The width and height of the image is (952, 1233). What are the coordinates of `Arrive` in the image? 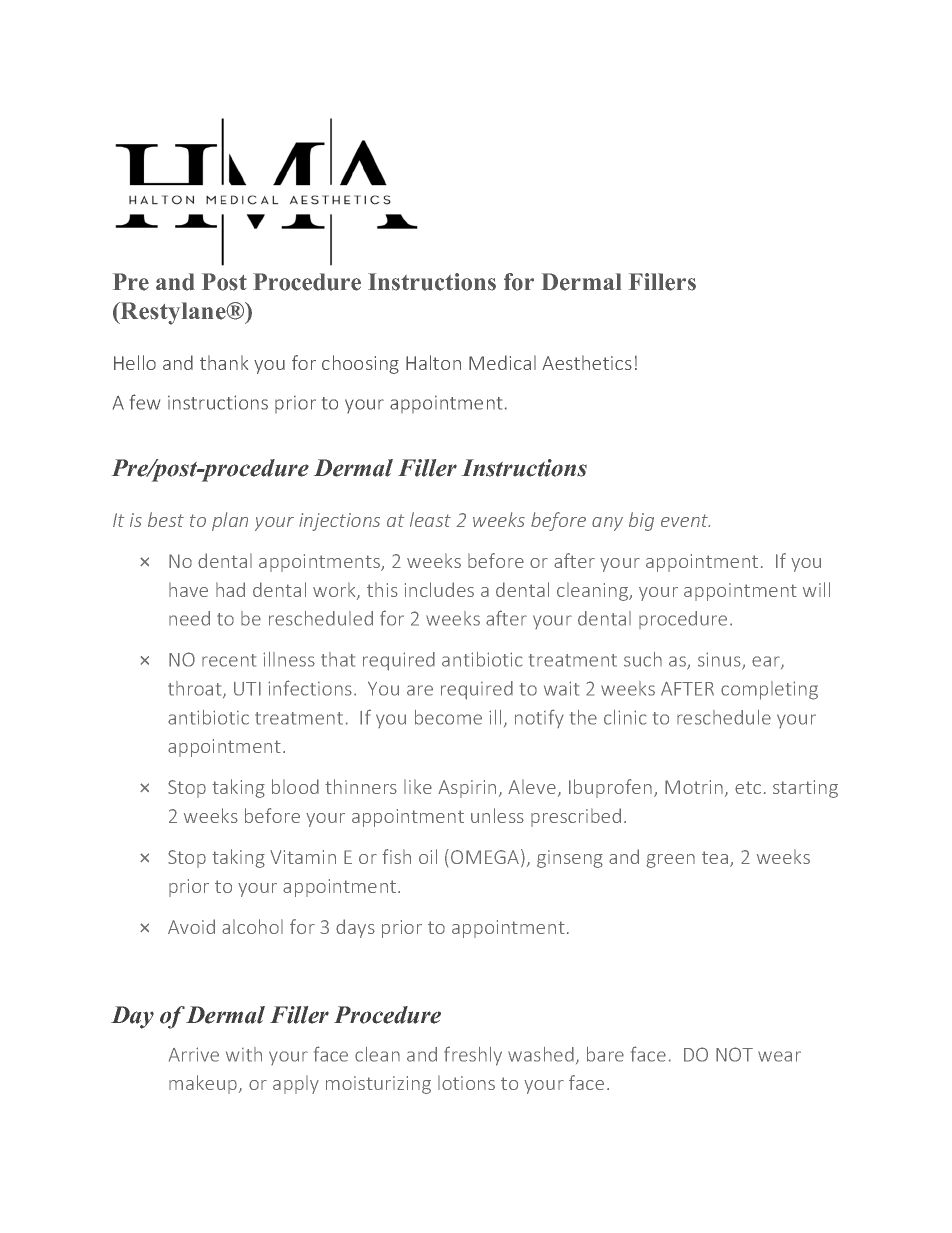 It's located at (194, 1054).
